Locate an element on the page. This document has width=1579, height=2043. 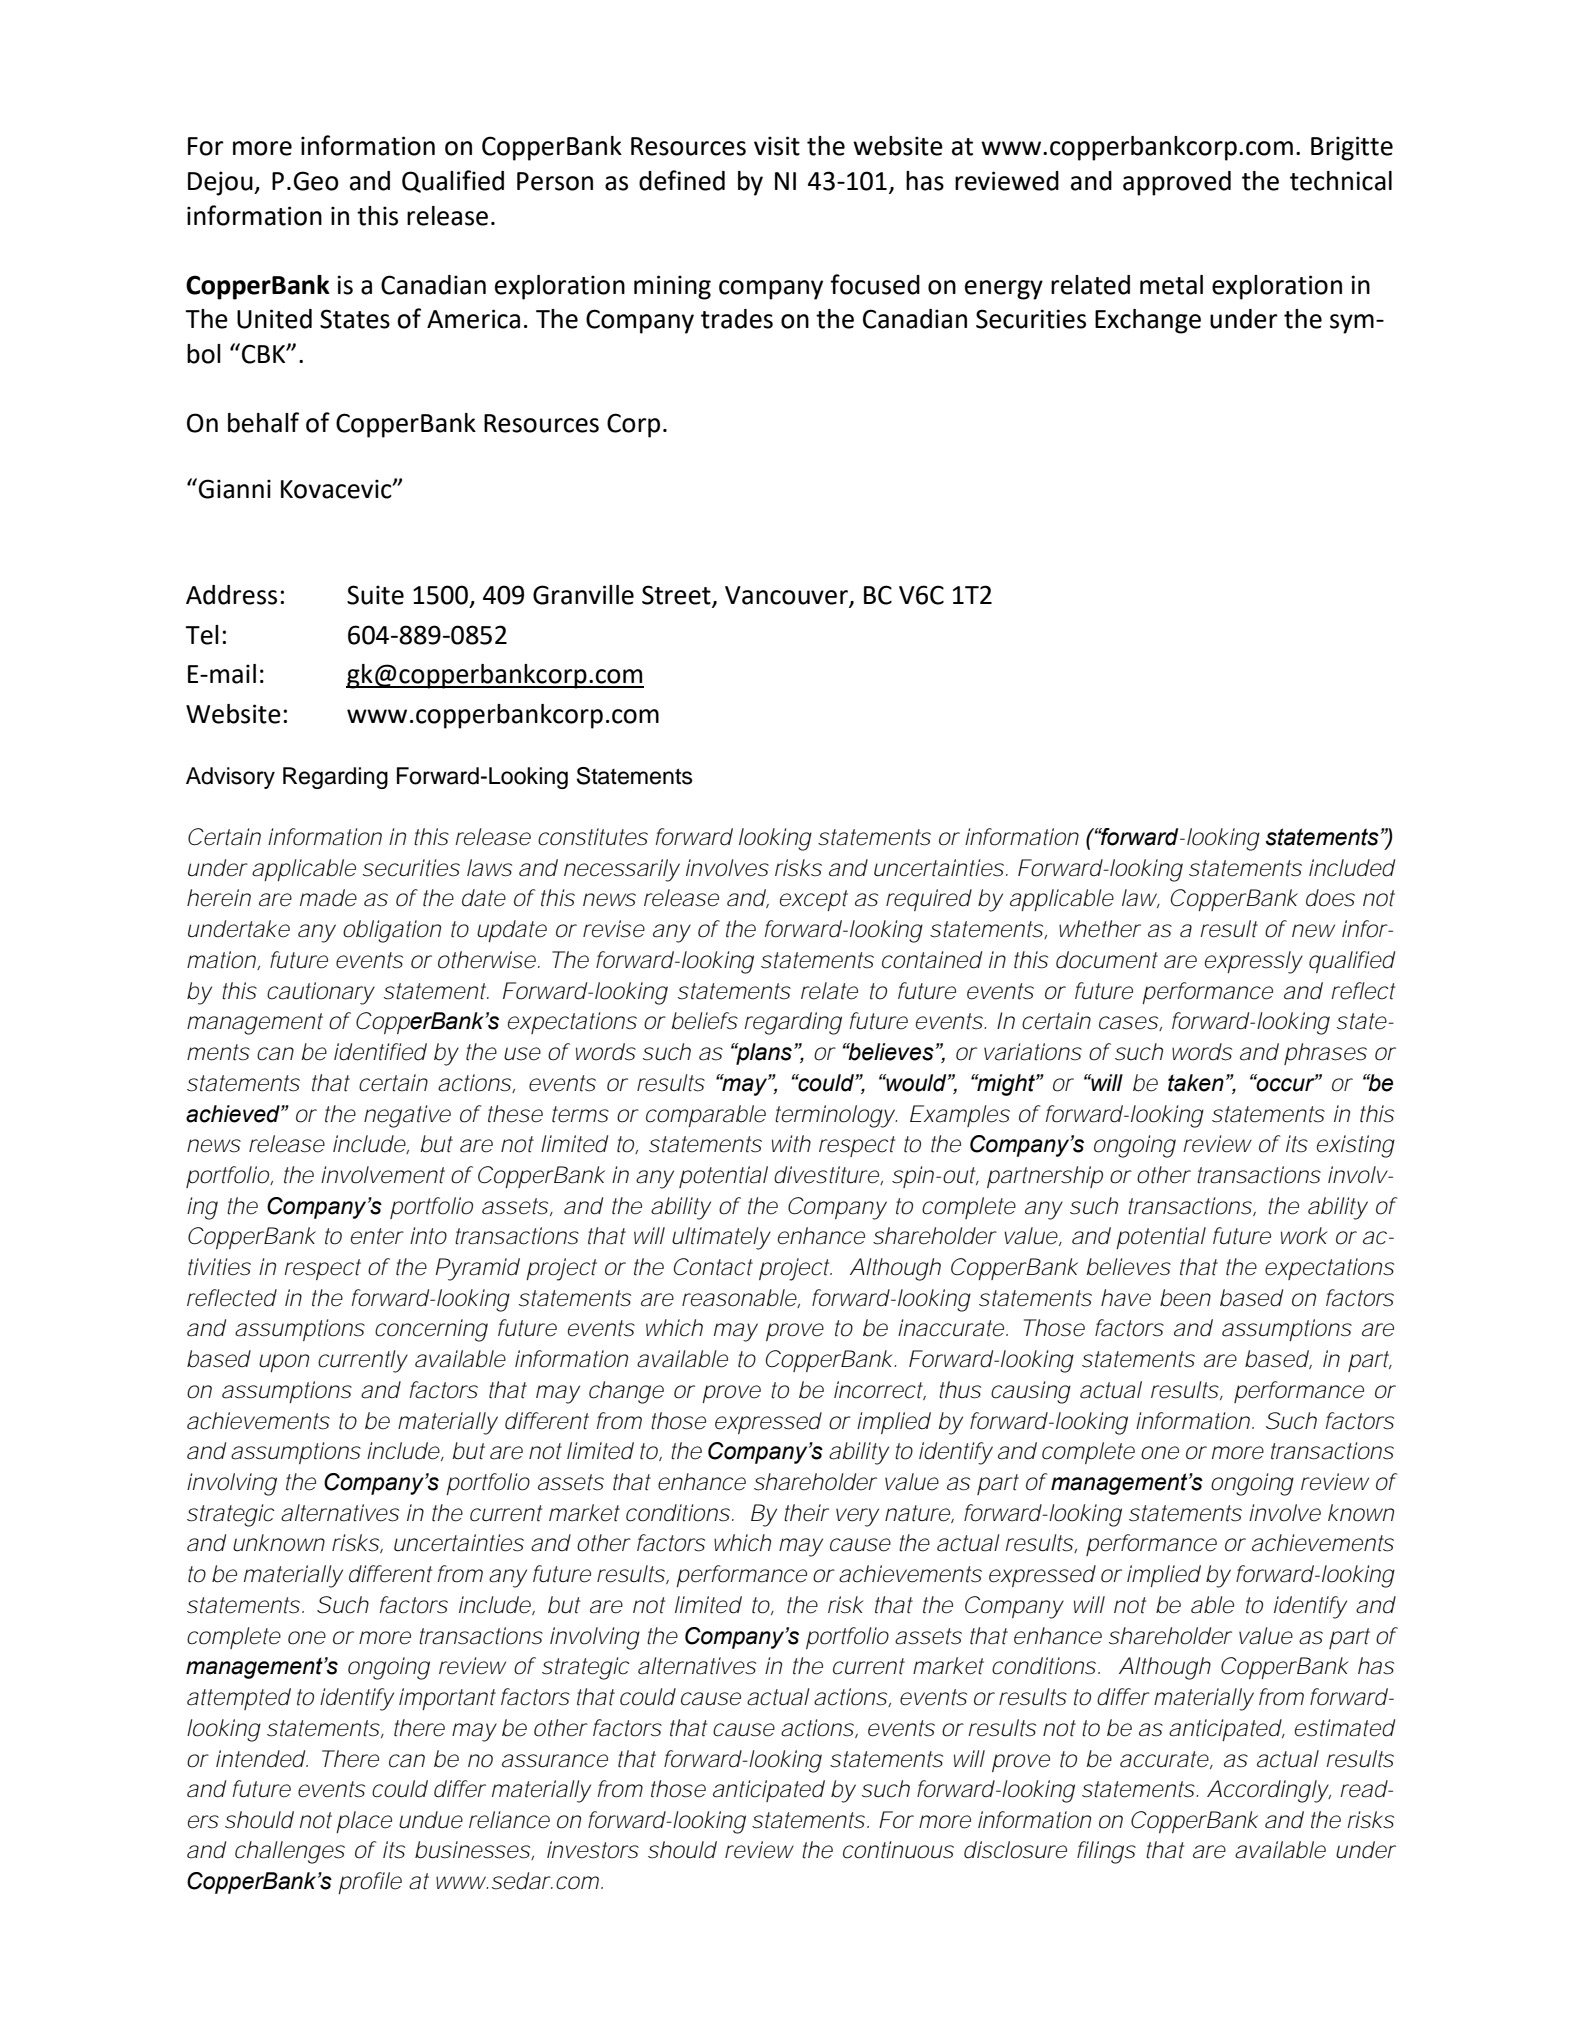
does is located at coordinates (1330, 898).
